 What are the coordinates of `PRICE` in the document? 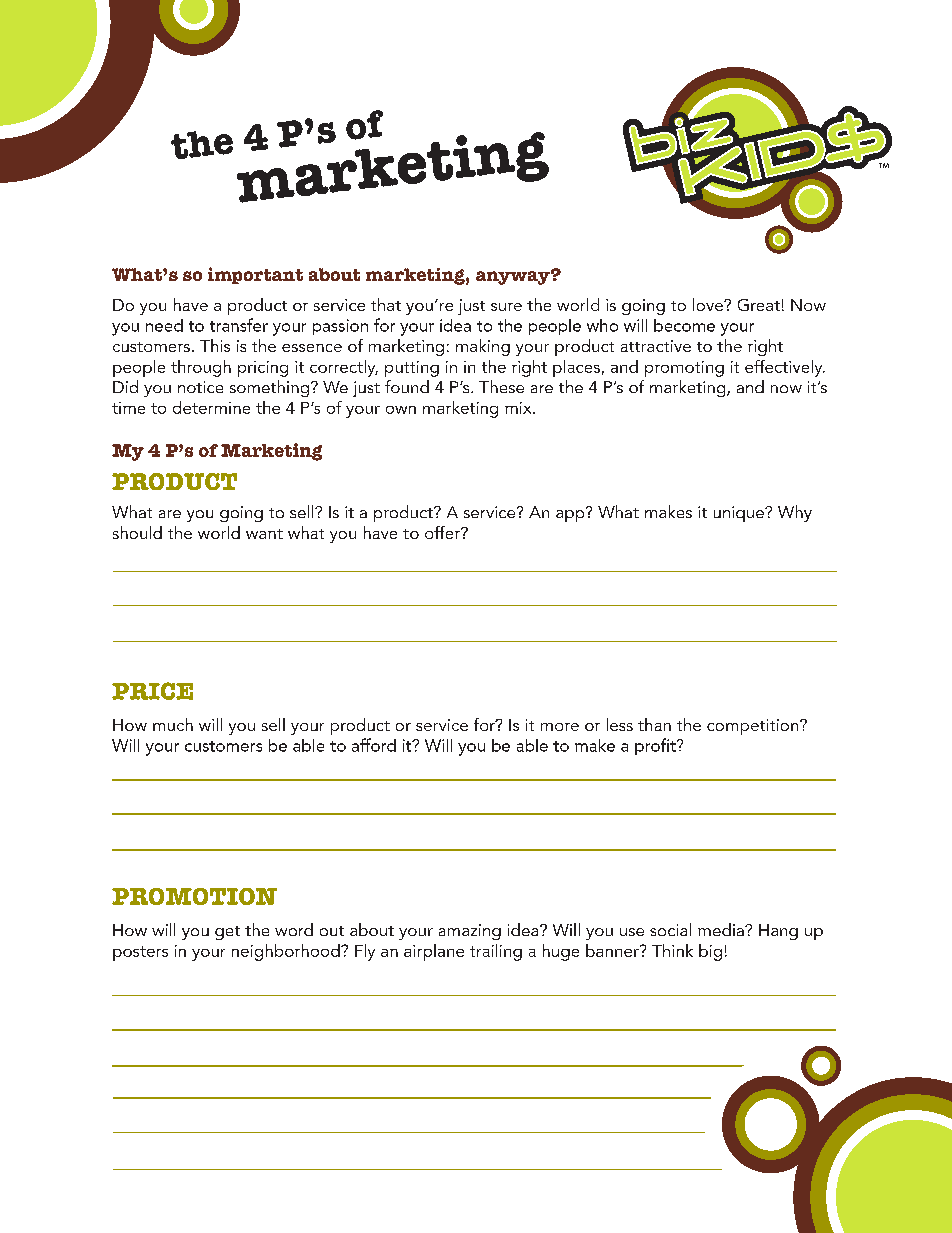 It's located at (152, 691).
